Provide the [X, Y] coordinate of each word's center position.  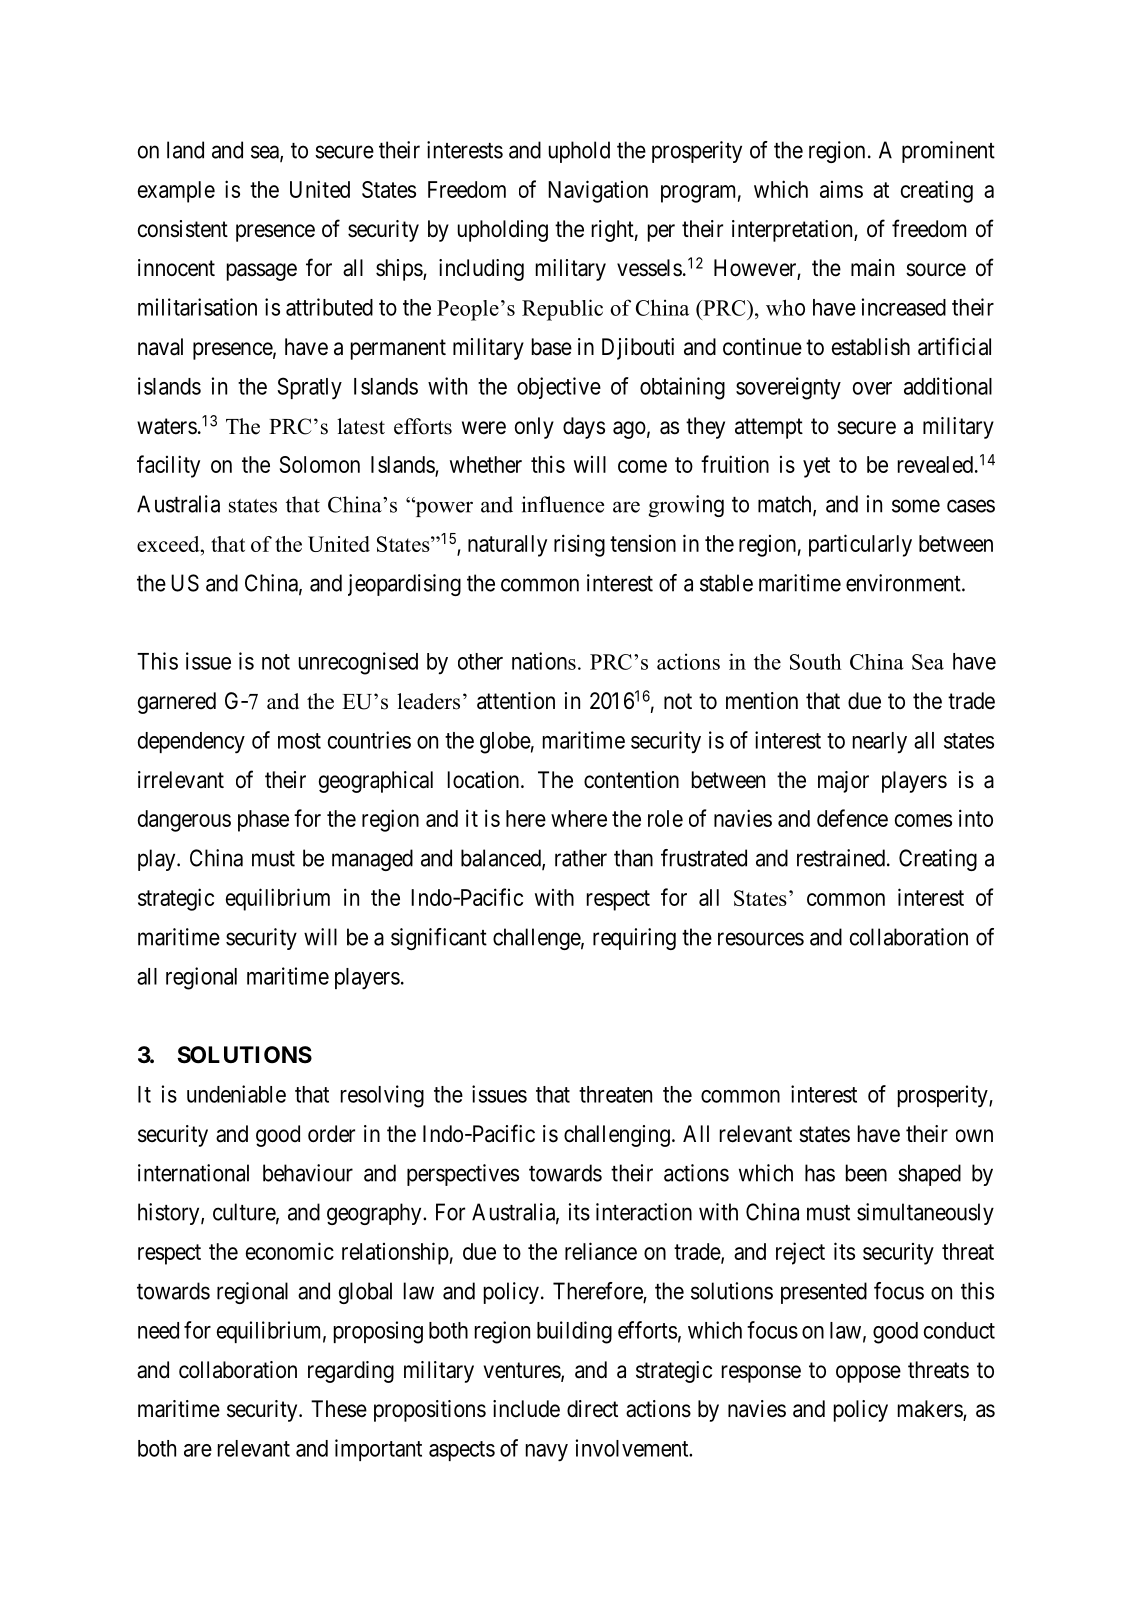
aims [841, 189]
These [339, 1409]
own [974, 1136]
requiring [634, 939]
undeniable [236, 1094]
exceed [169, 544]
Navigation [598, 191]
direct [592, 1409]
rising [579, 545]
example [176, 192]
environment [904, 583]
